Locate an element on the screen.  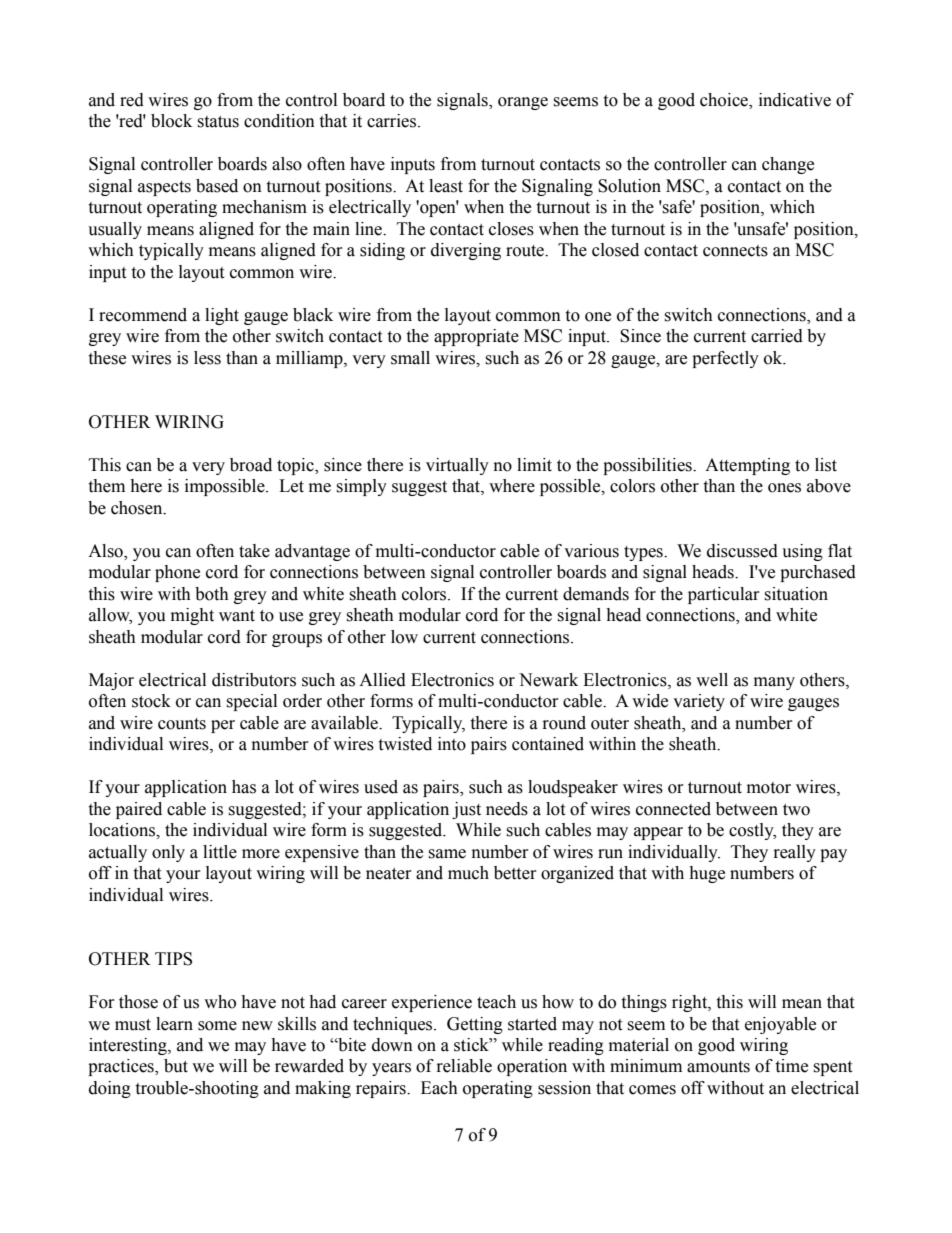
both is located at coordinates (212, 594).
